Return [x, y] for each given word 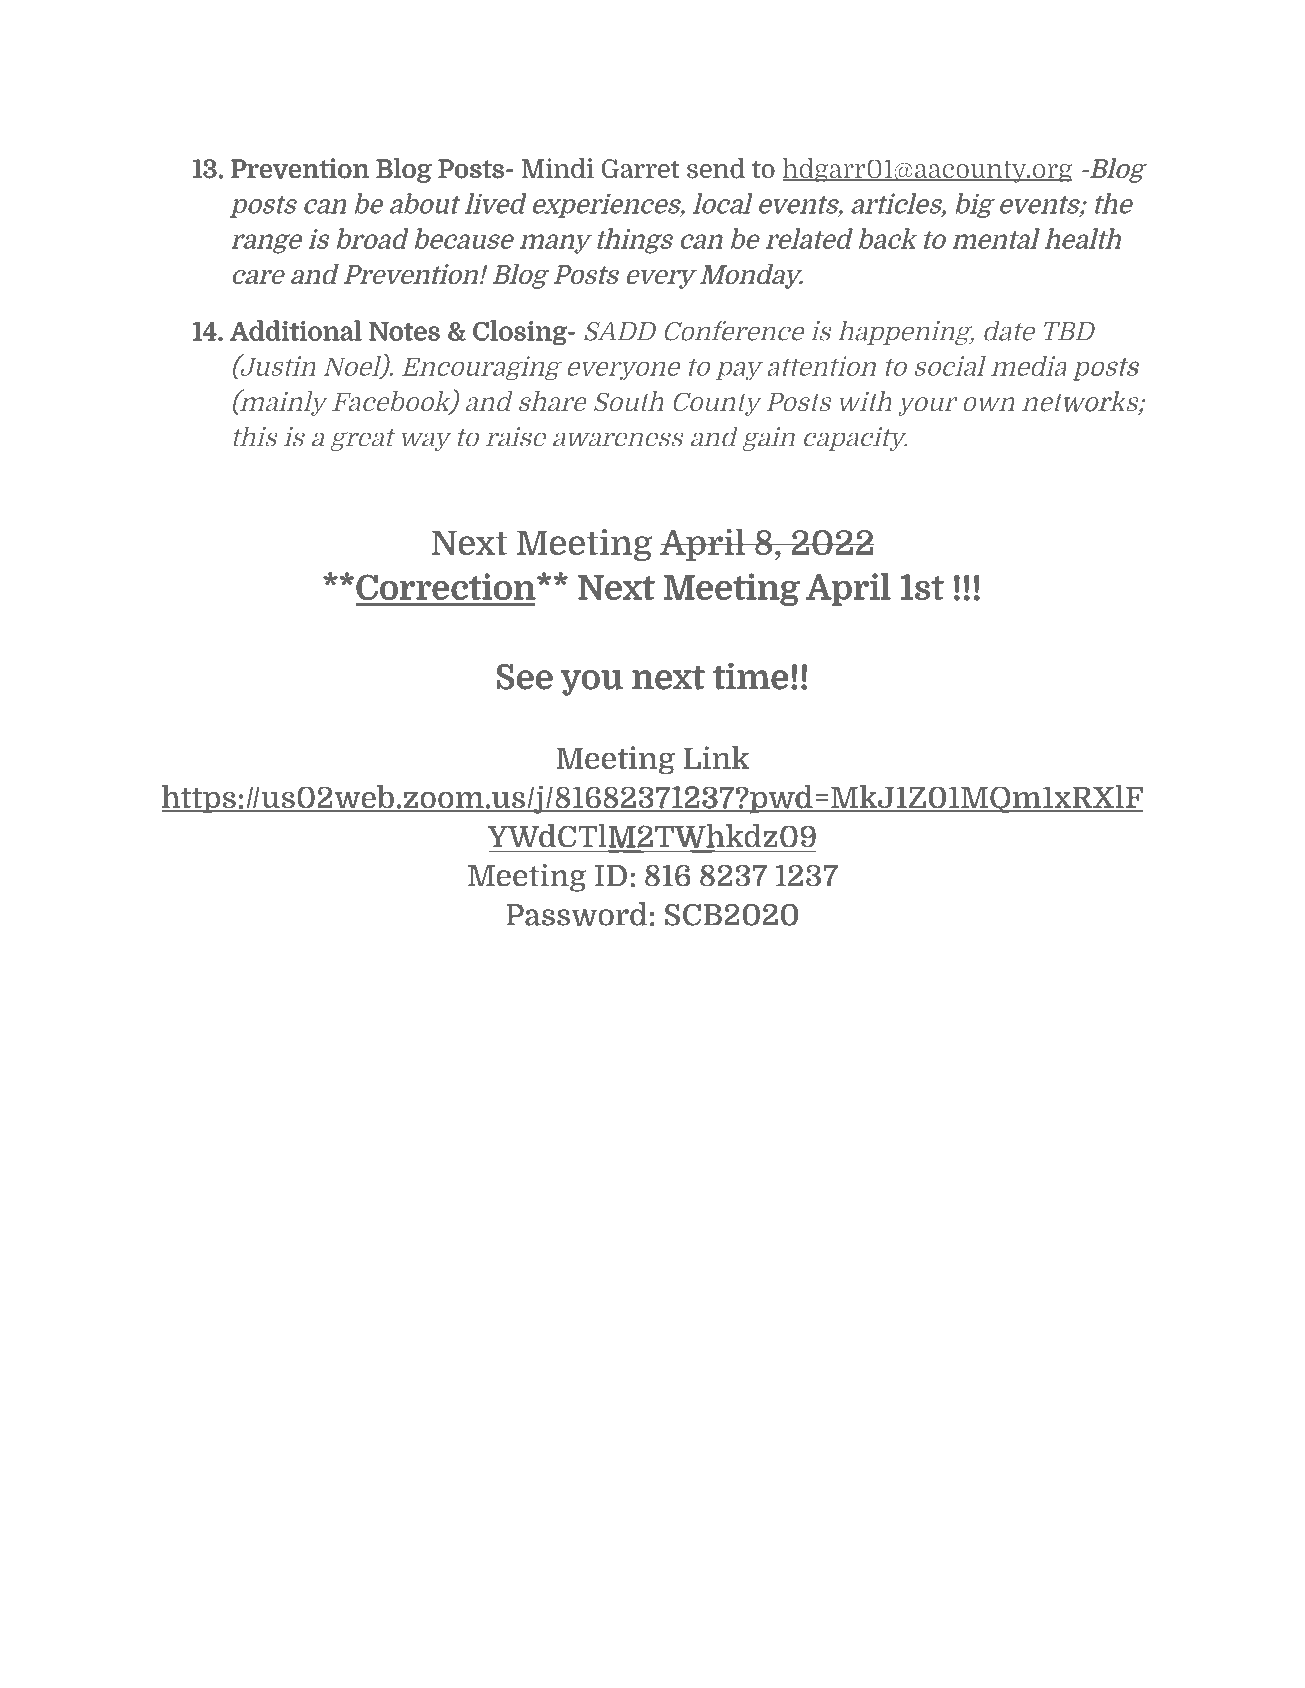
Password [577, 914]
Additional [296, 330]
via [703, 631]
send [716, 168]
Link [716, 757]
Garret [640, 168]
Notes [404, 331]
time [750, 676]
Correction [447, 586]
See [525, 677]
